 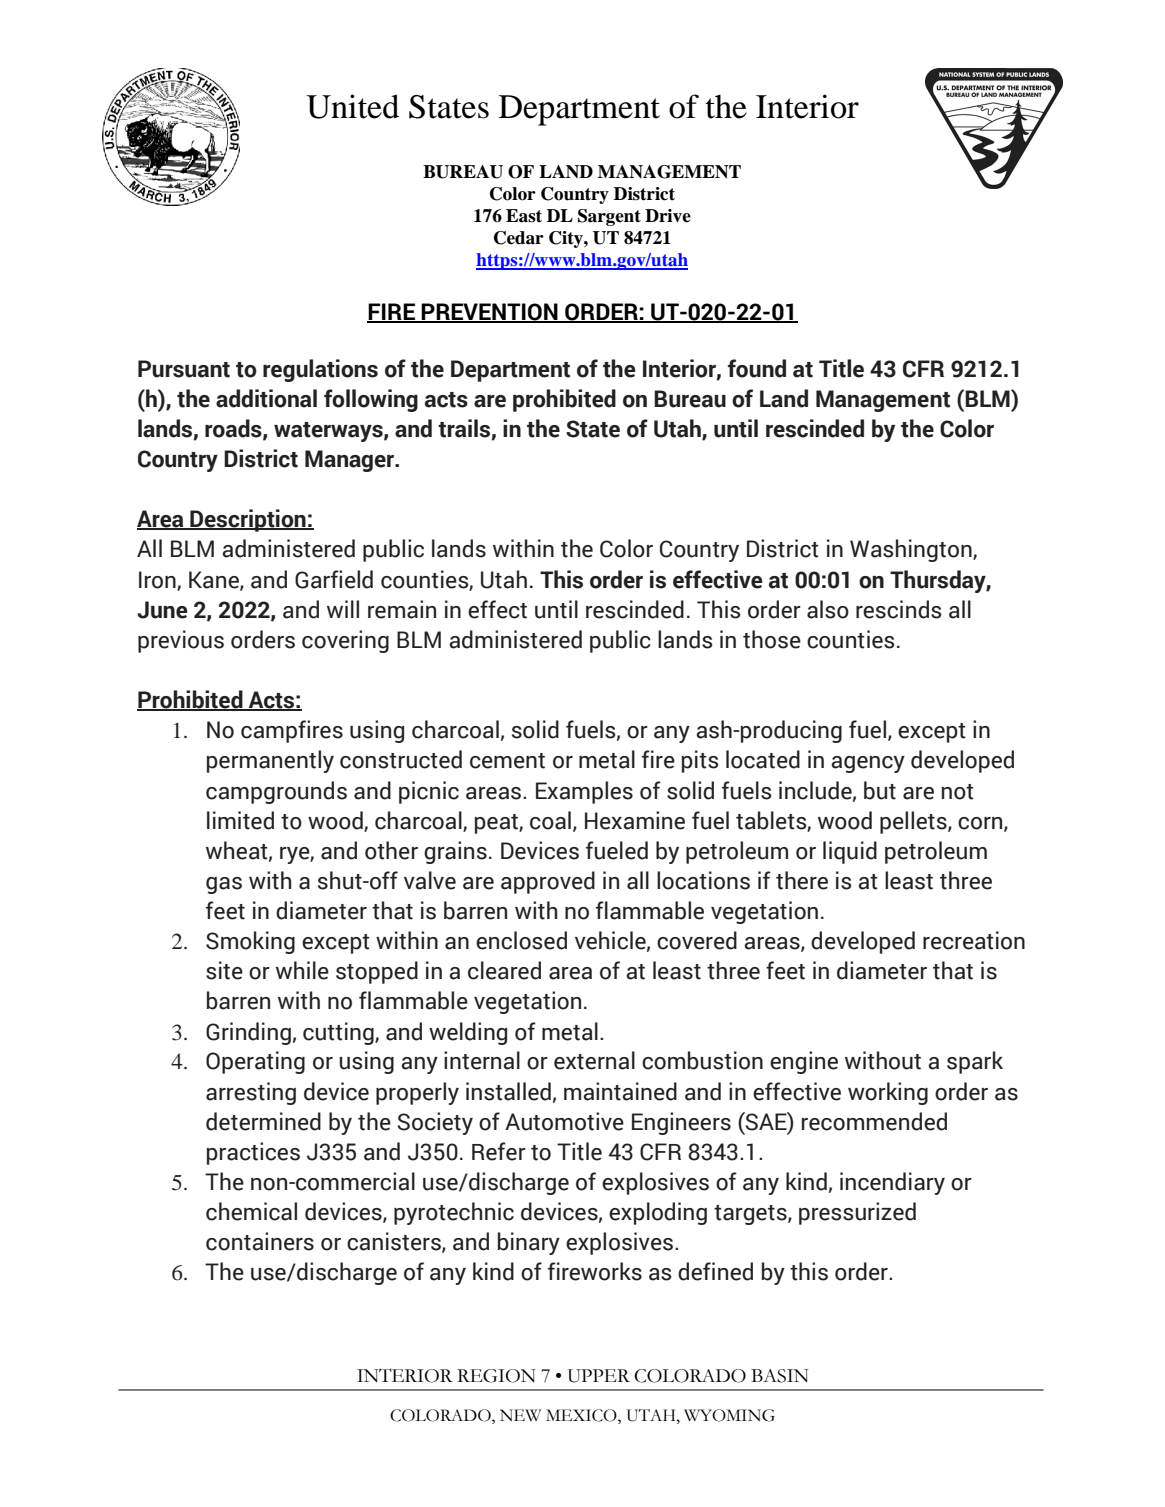 I want to click on United, so click(x=353, y=106).
